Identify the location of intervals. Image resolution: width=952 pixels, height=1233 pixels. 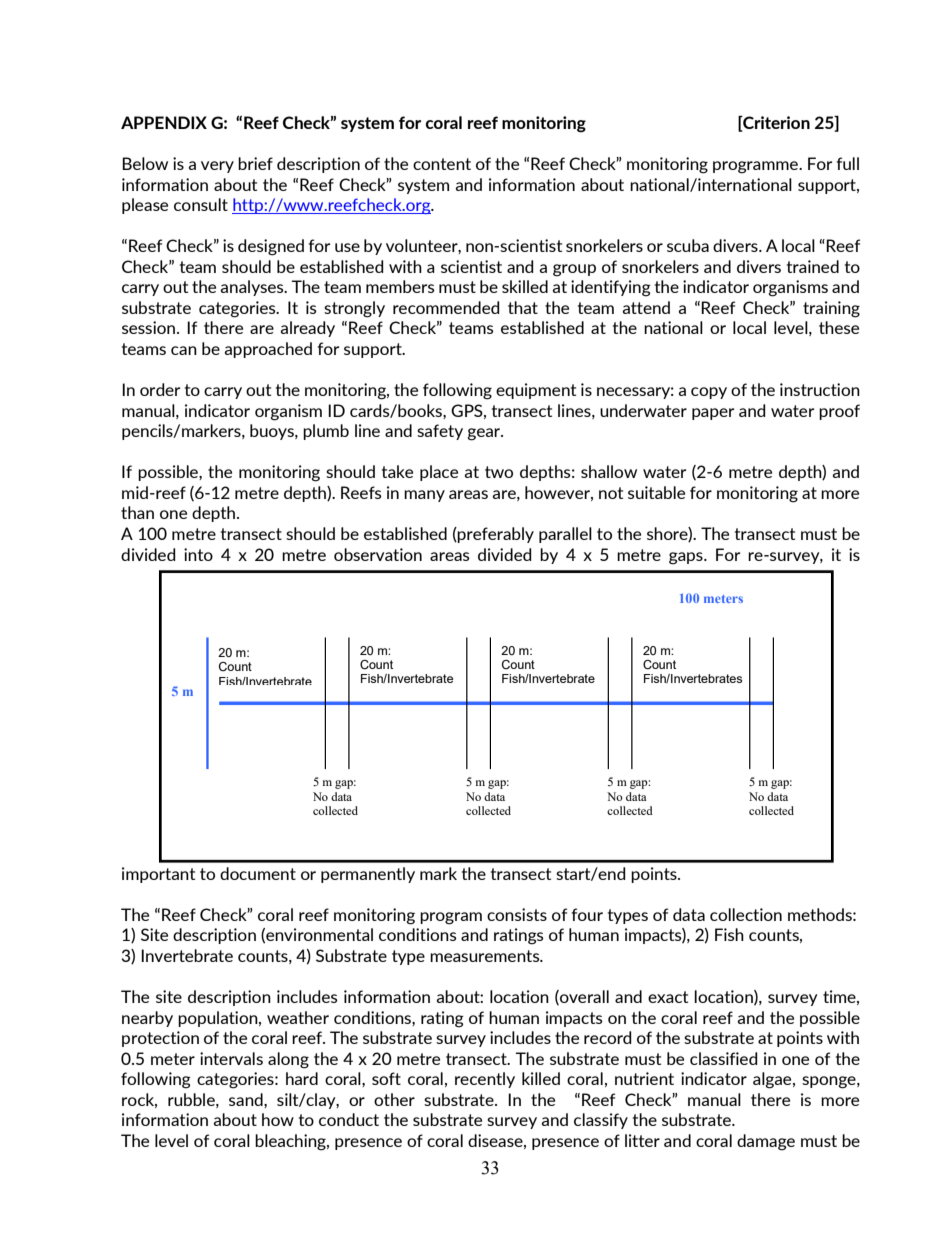
(231, 1058).
